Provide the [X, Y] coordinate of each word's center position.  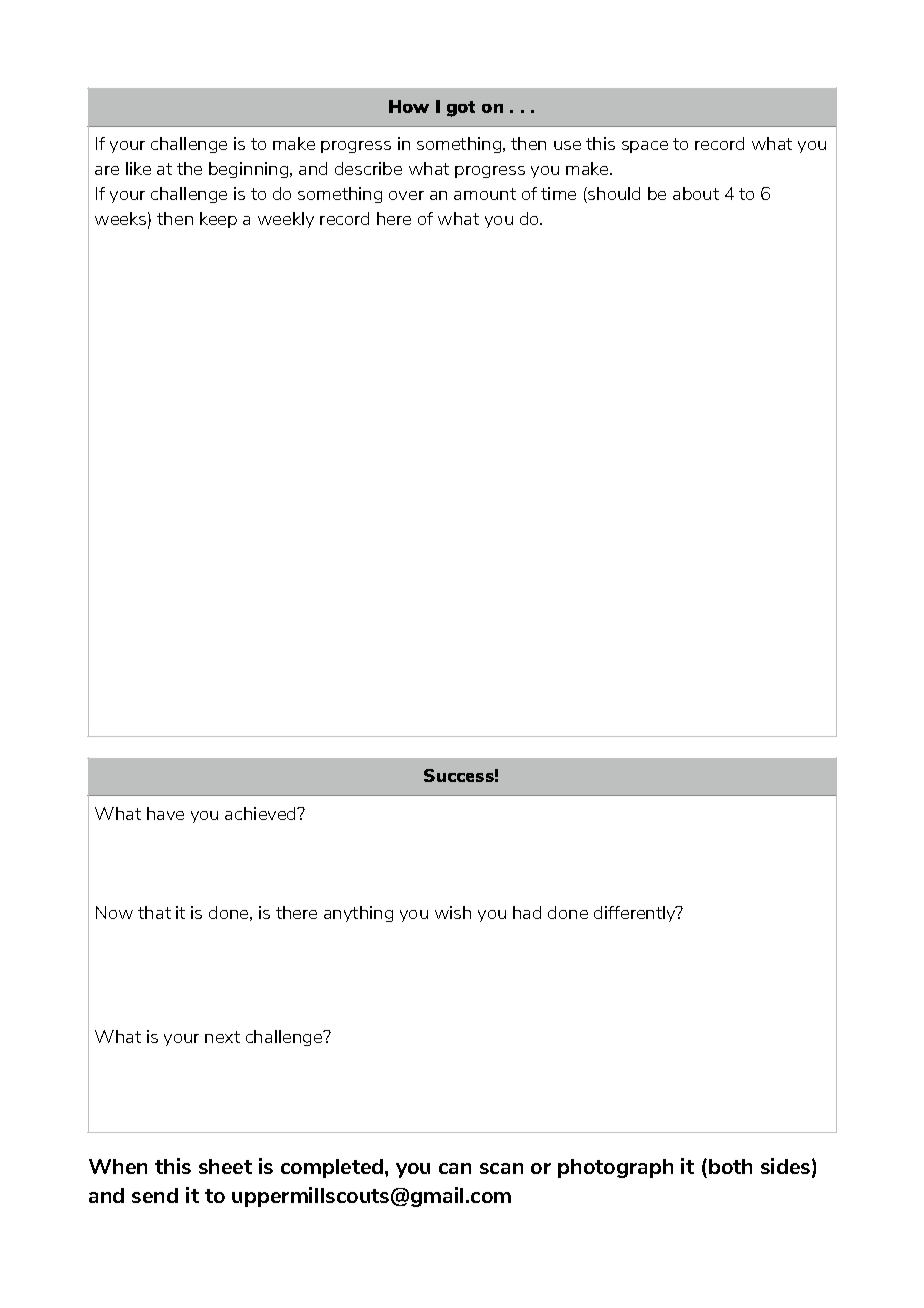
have [165, 813]
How [409, 106]
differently [636, 914]
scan [501, 1168]
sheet [225, 1166]
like [138, 168]
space [645, 147]
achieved [262, 813]
